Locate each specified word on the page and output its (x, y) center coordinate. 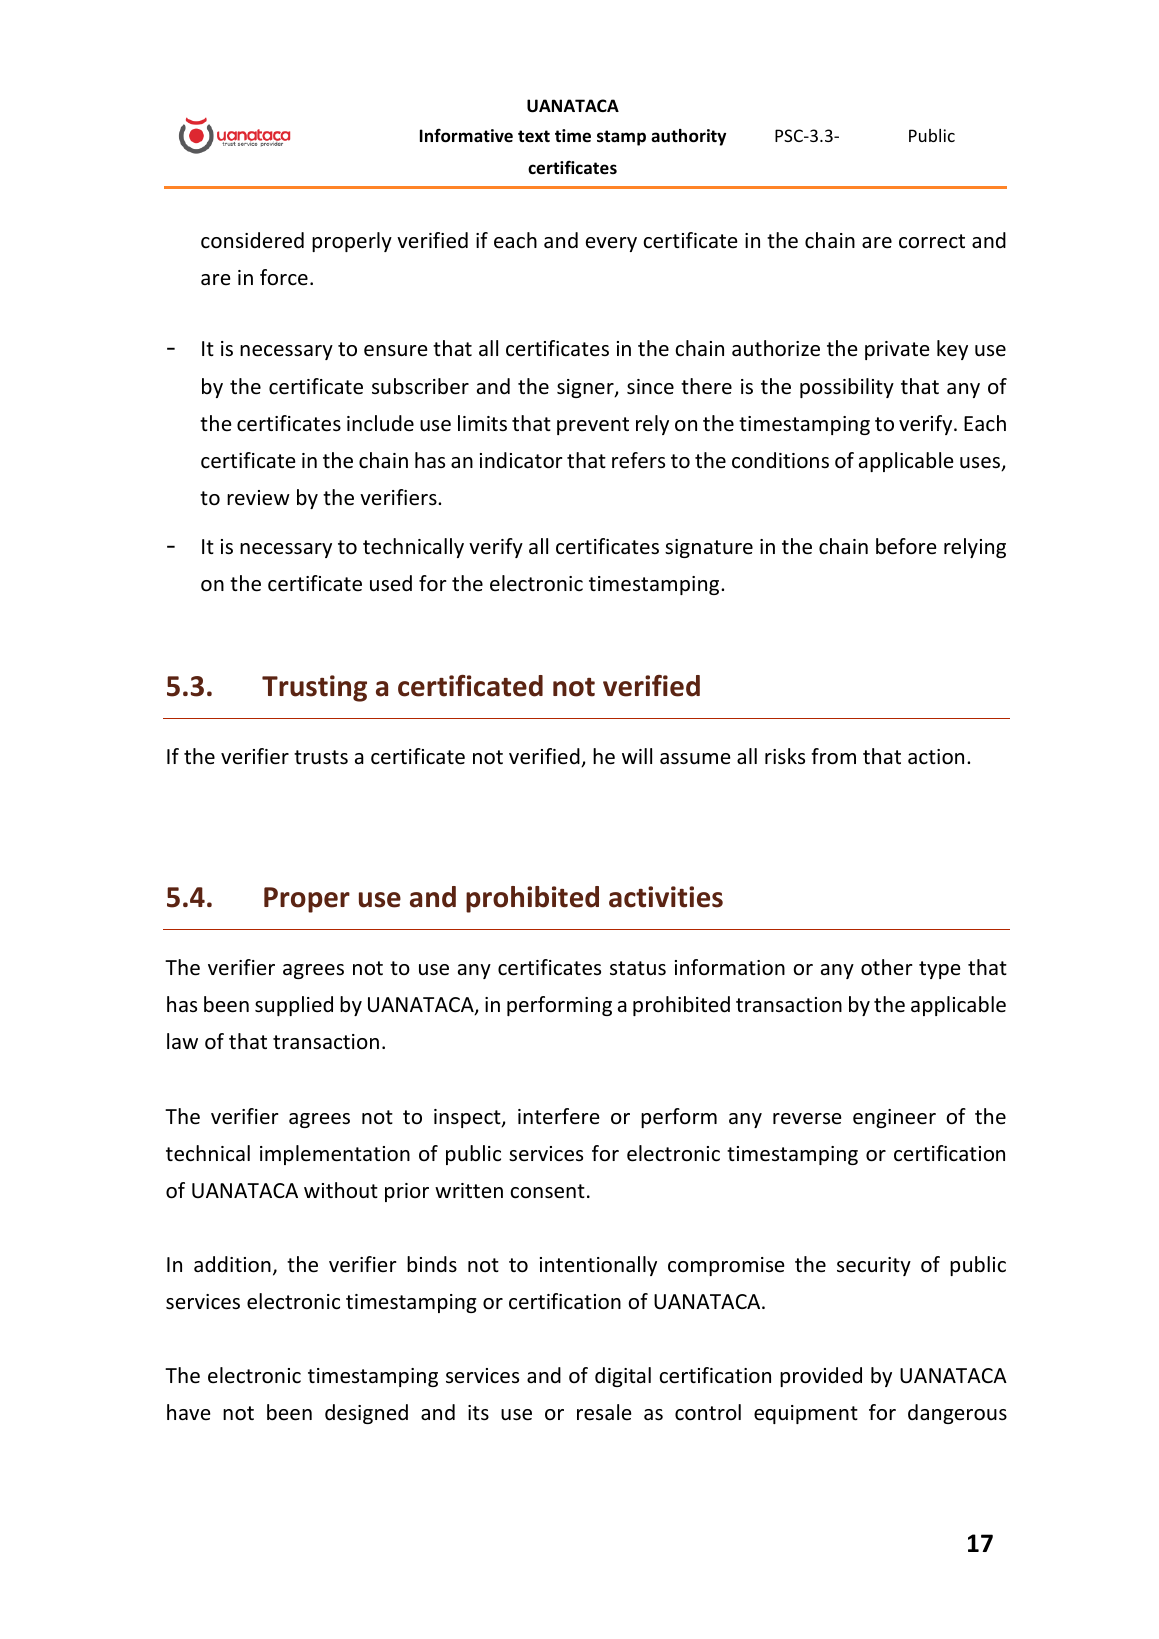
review (258, 498)
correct (932, 241)
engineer (894, 1118)
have (189, 1412)
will (637, 756)
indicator (521, 460)
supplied (294, 1006)
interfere (559, 1116)
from (833, 756)
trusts (321, 757)
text (534, 136)
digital (623, 1377)
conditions (780, 460)
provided (821, 1377)
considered (252, 240)
